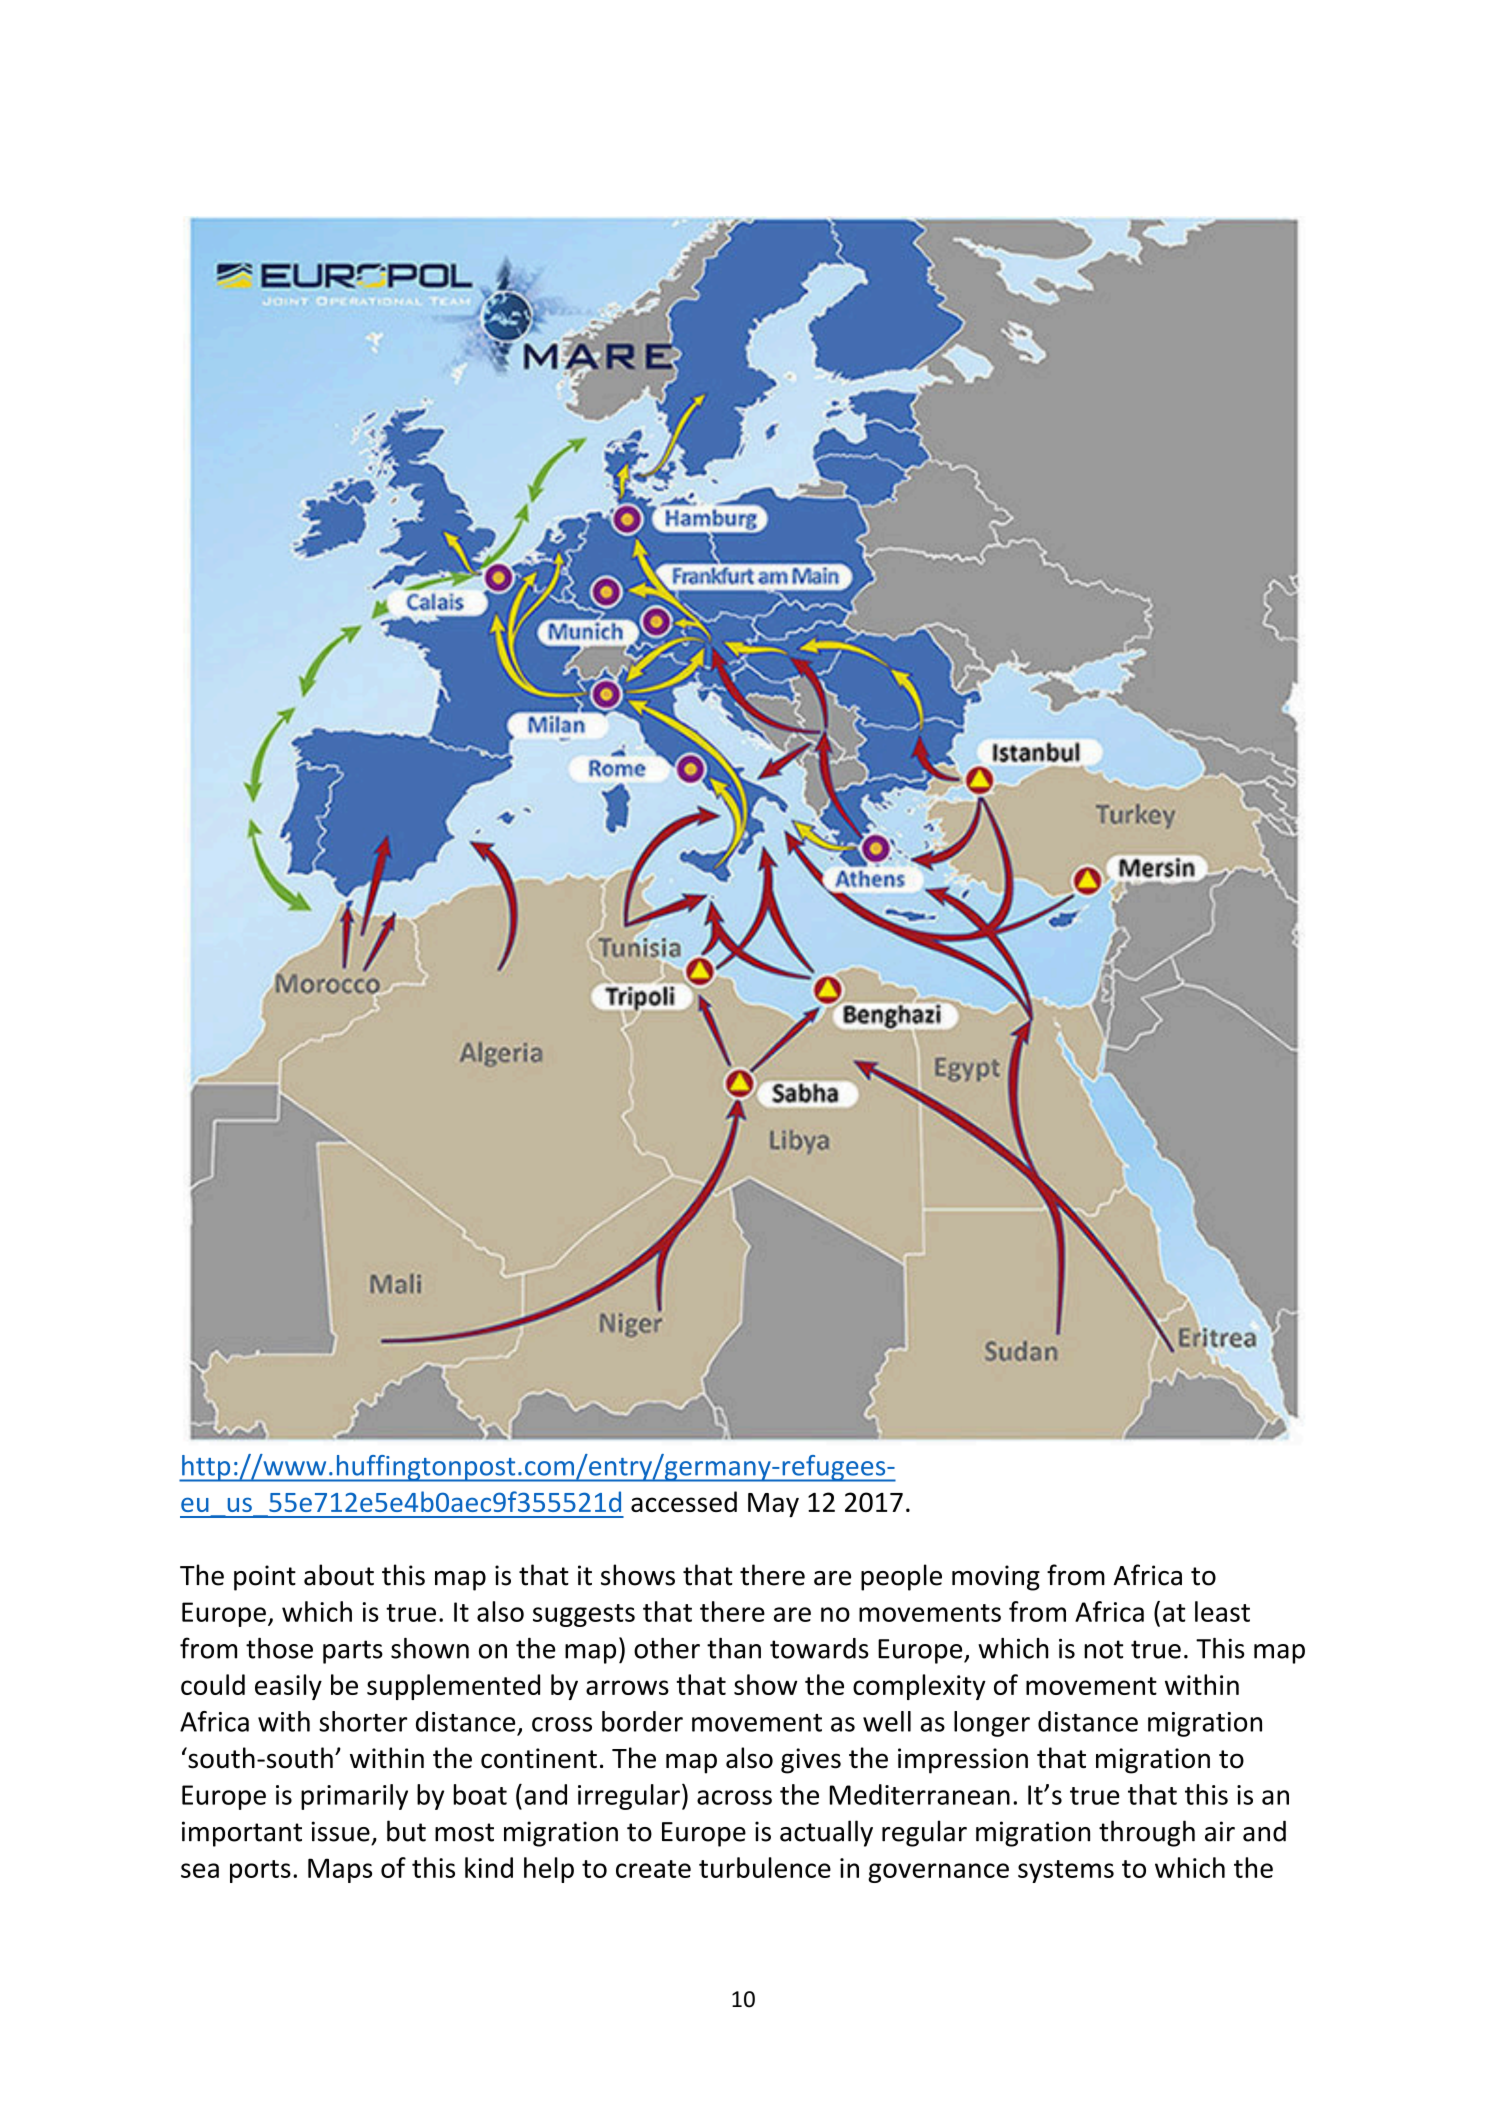 Image resolution: width=1487 pixels, height=2104 pixels. I want to click on May, so click(773, 1505).
